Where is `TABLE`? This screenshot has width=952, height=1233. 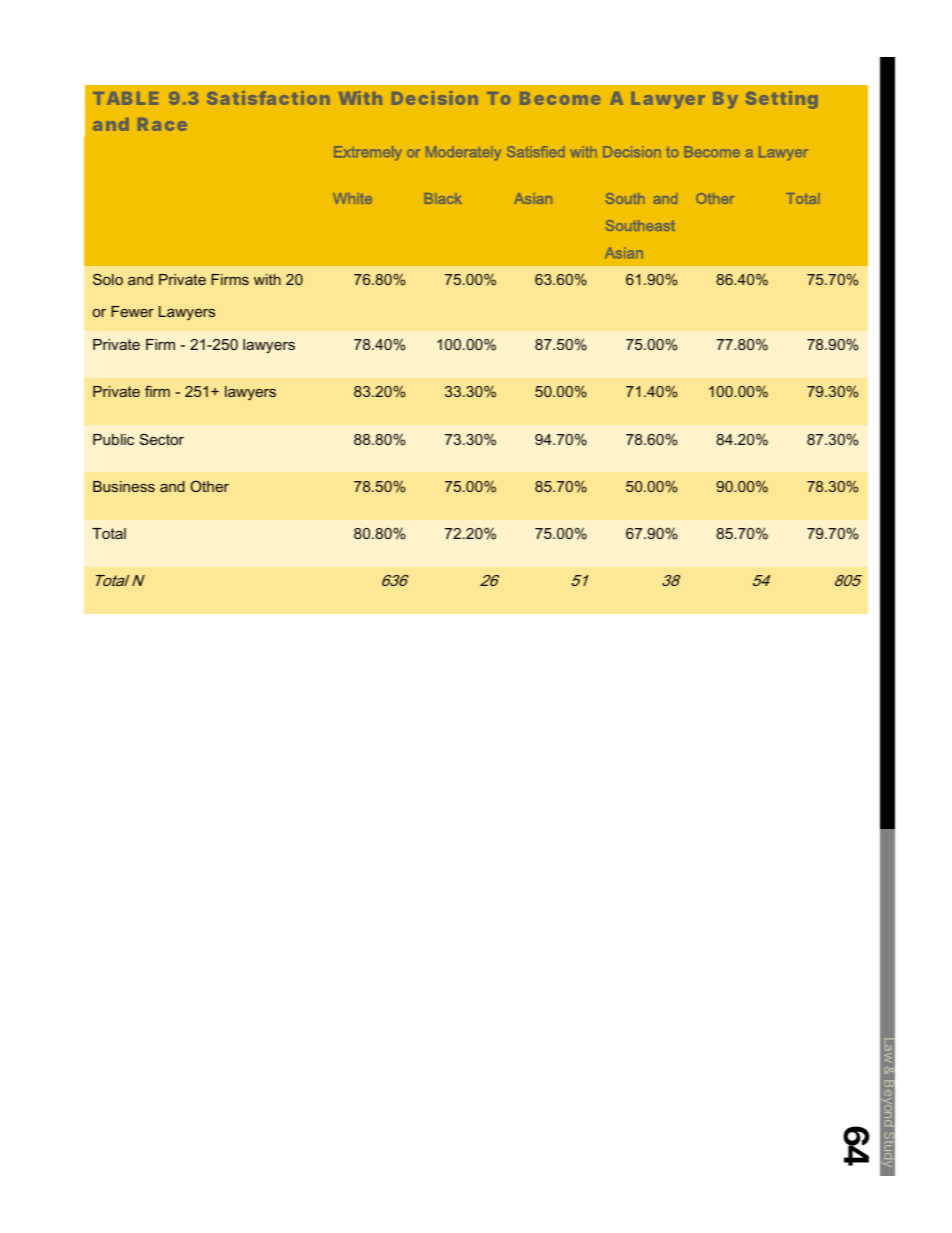 TABLE is located at coordinates (125, 98).
